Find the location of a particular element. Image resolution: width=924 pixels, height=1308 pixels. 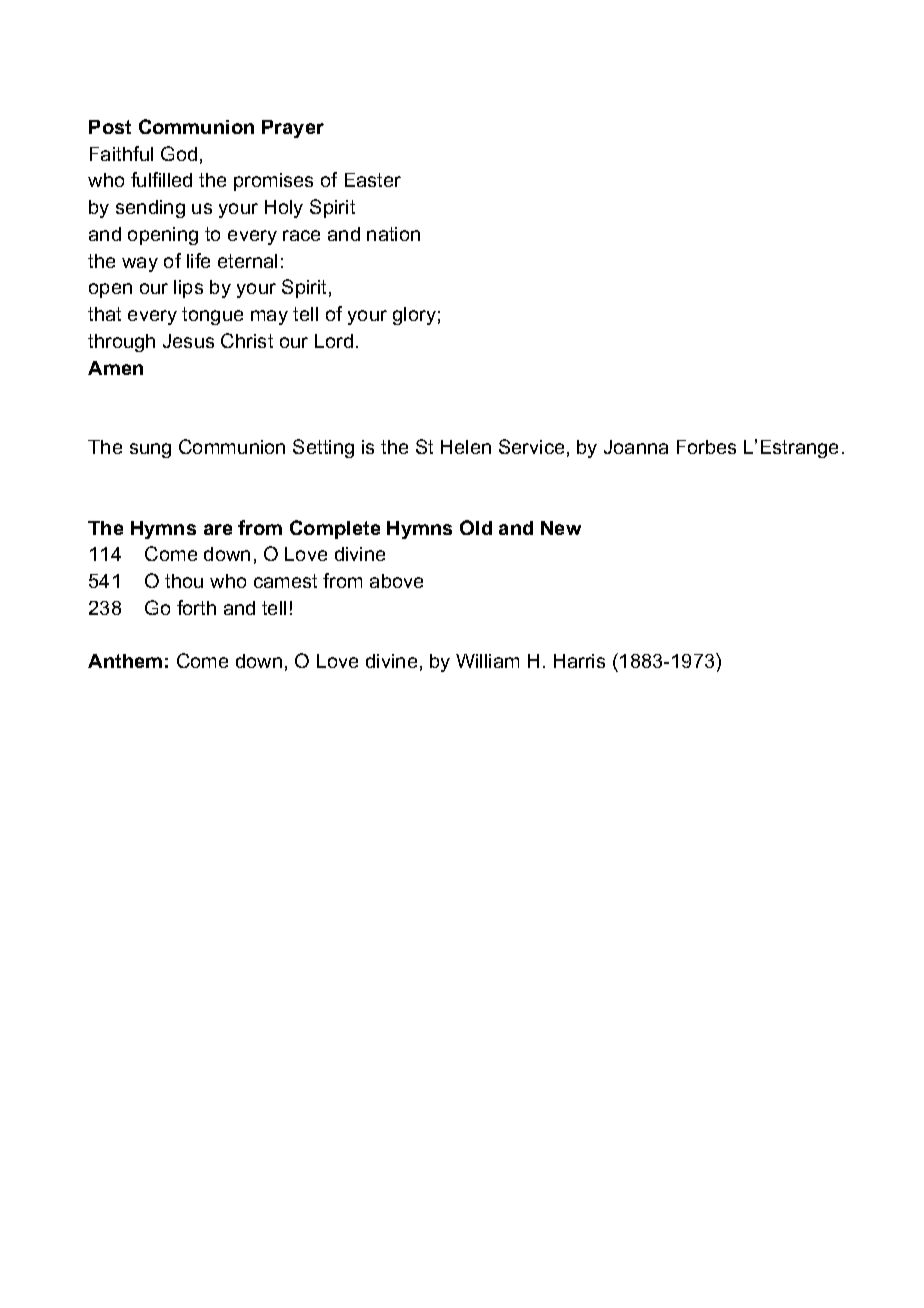

Easter is located at coordinates (373, 180).
